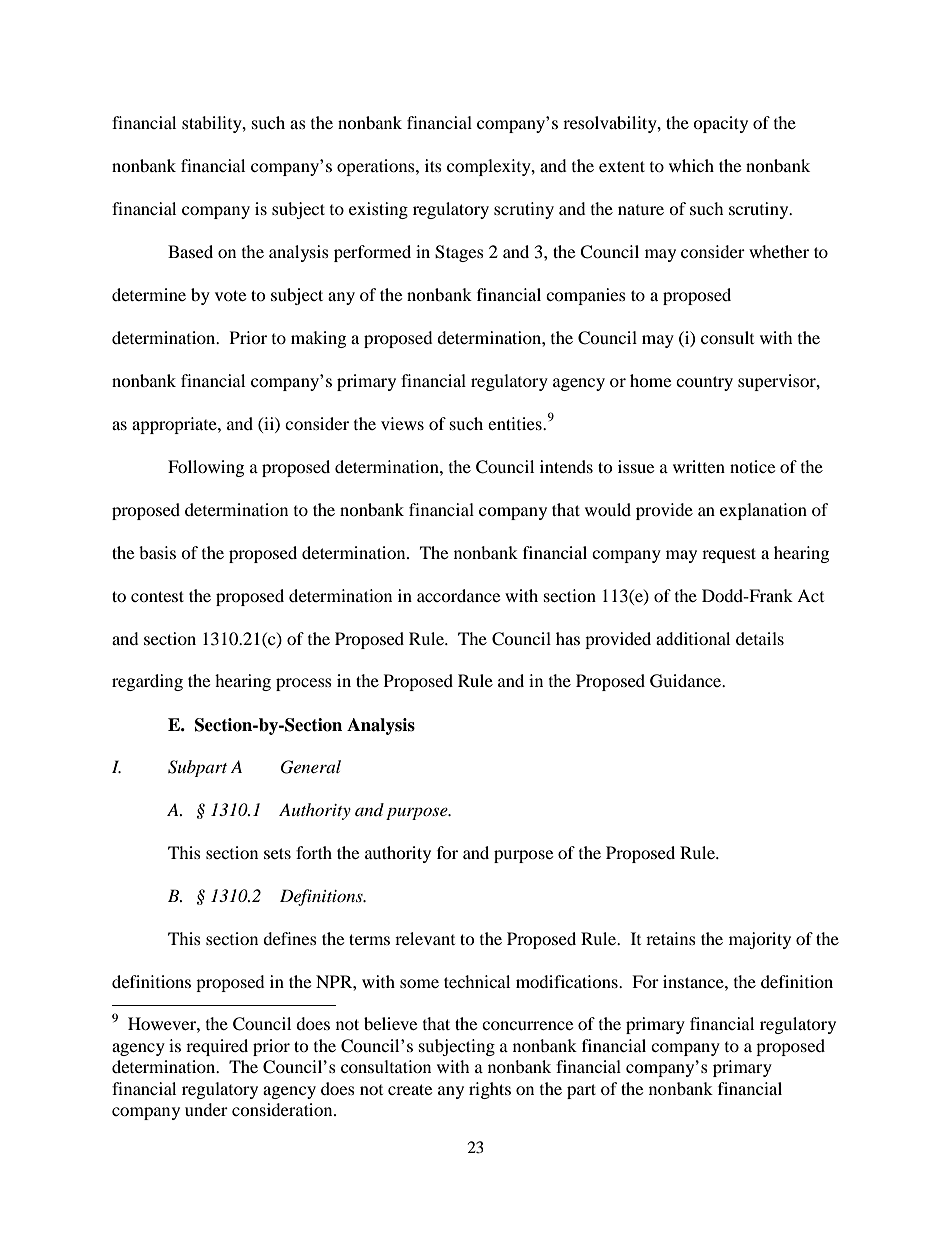  Describe the element at coordinates (190, 251) in the screenshot. I see `Based` at that location.
